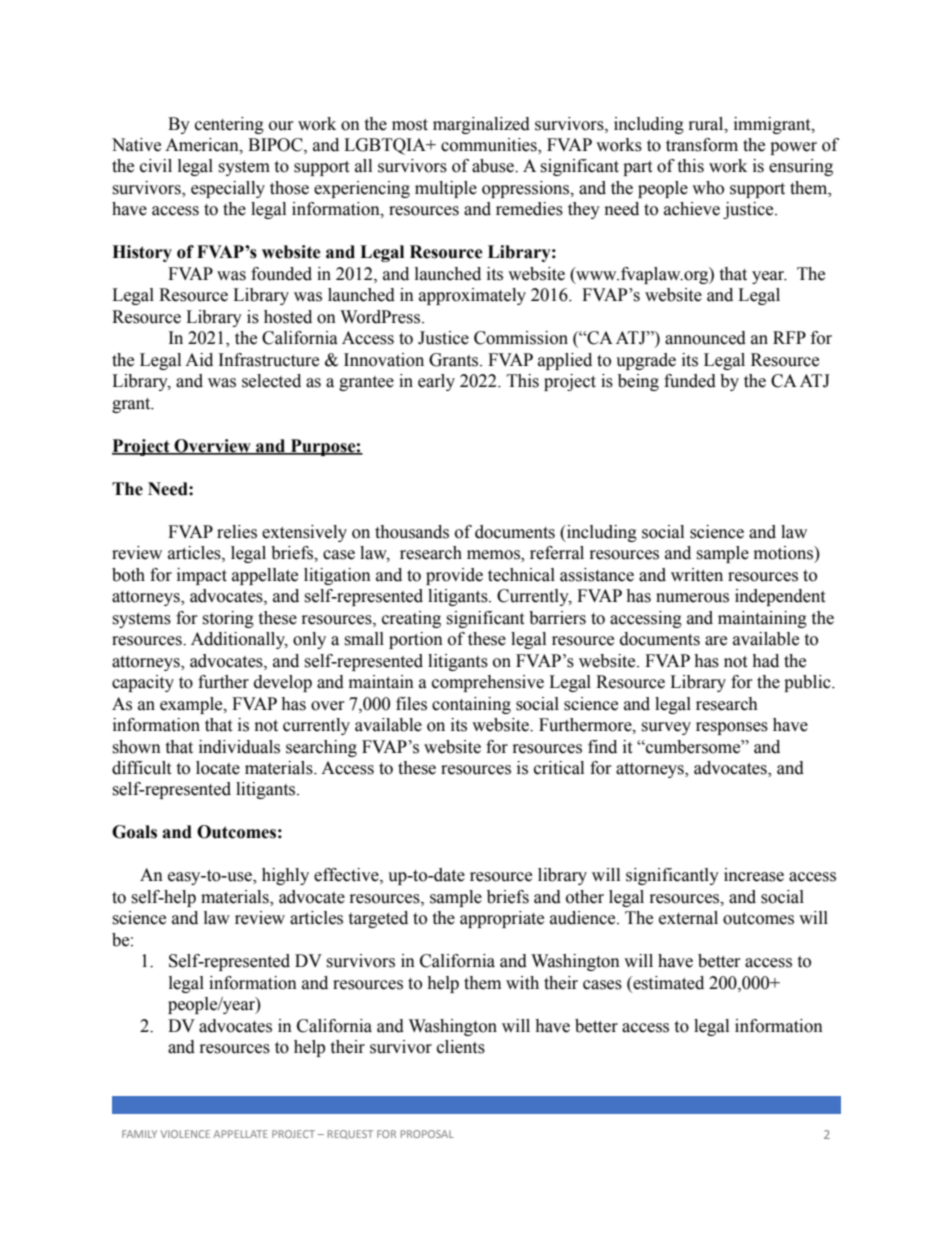  What do you see at coordinates (185, 1134) in the screenshot?
I see `VIOLENCE` at bounding box center [185, 1134].
